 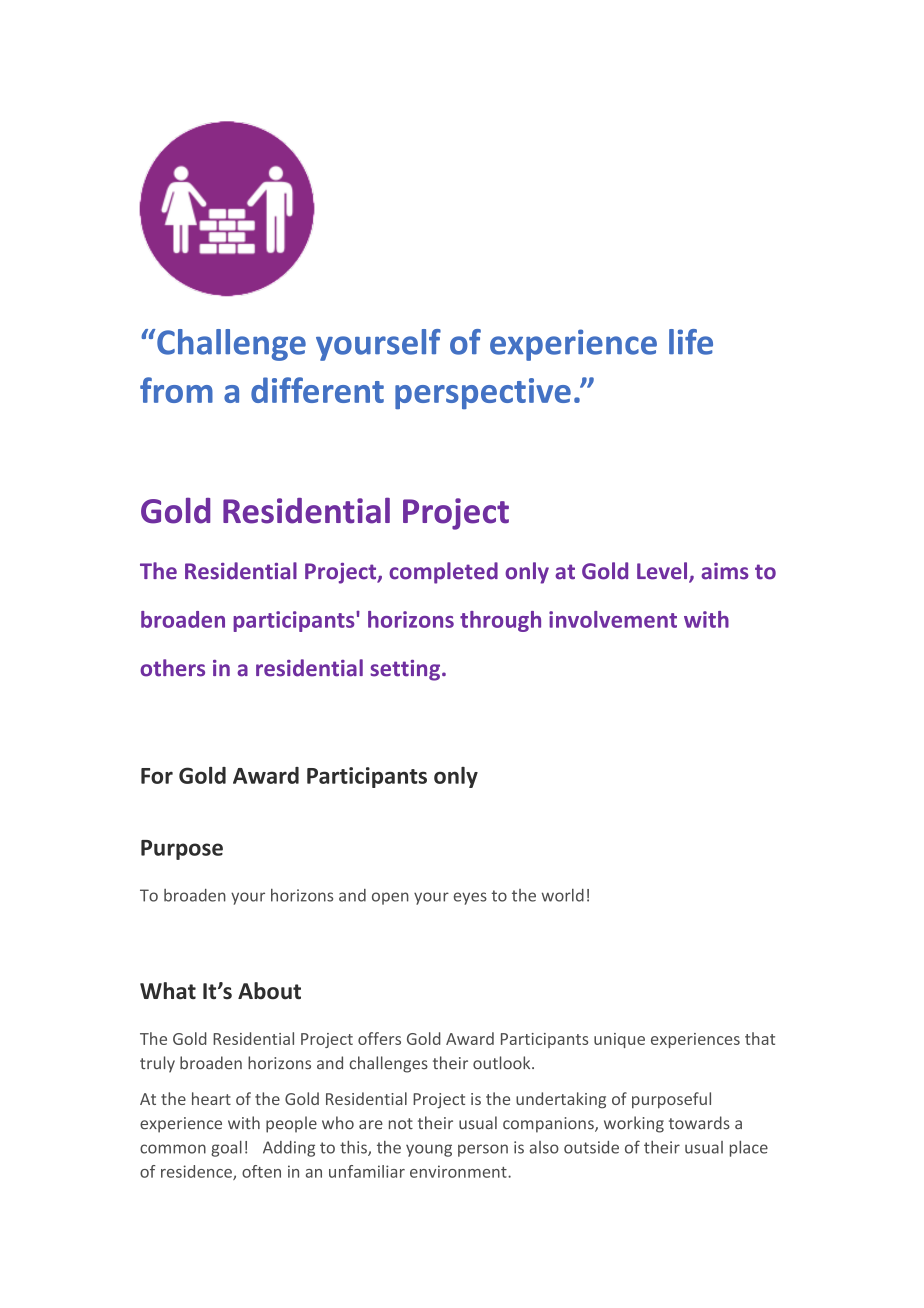 I want to click on world, so click(x=563, y=895).
